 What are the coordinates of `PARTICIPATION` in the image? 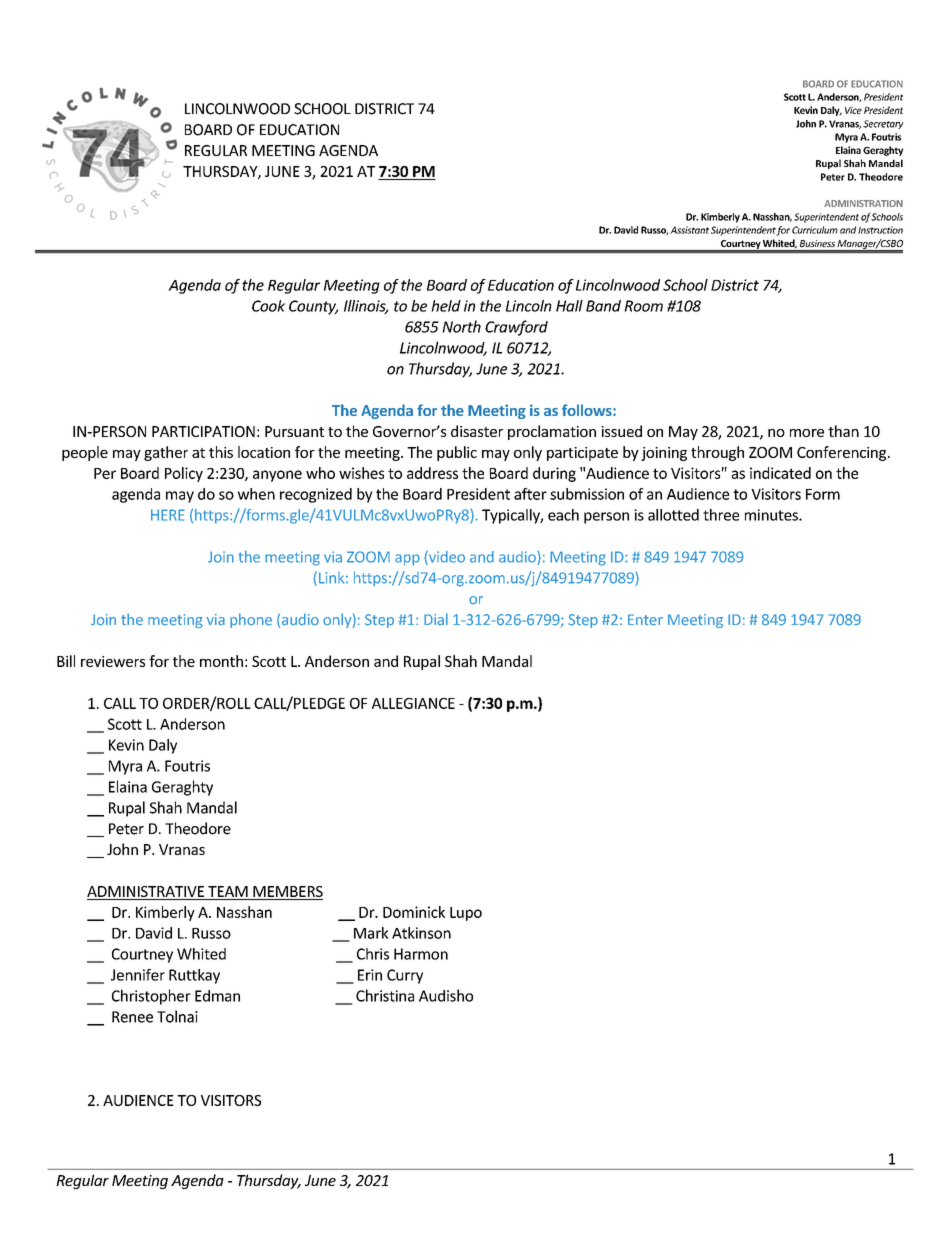 It's located at (203, 431).
